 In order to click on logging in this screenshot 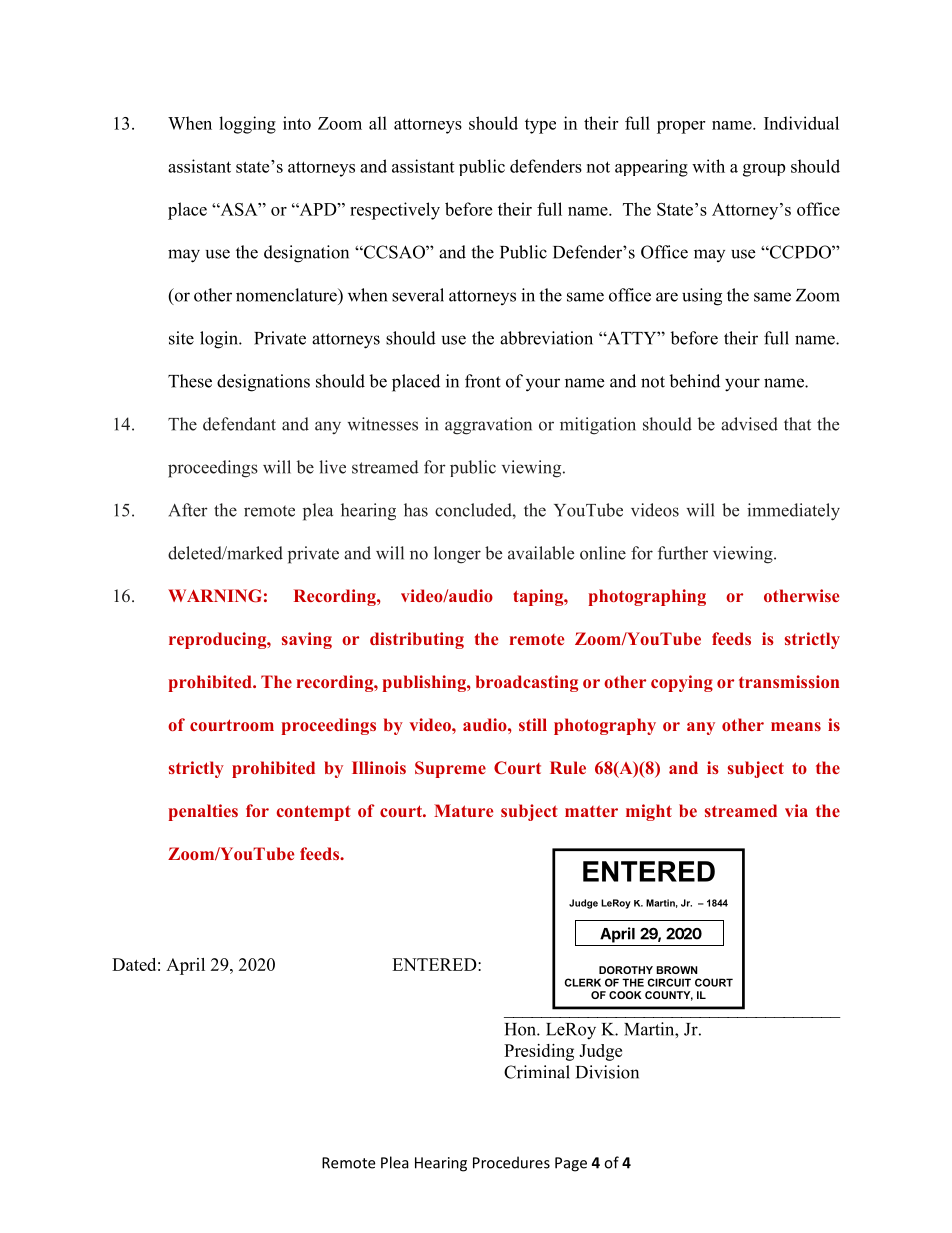, I will do `click(247, 125)`.
